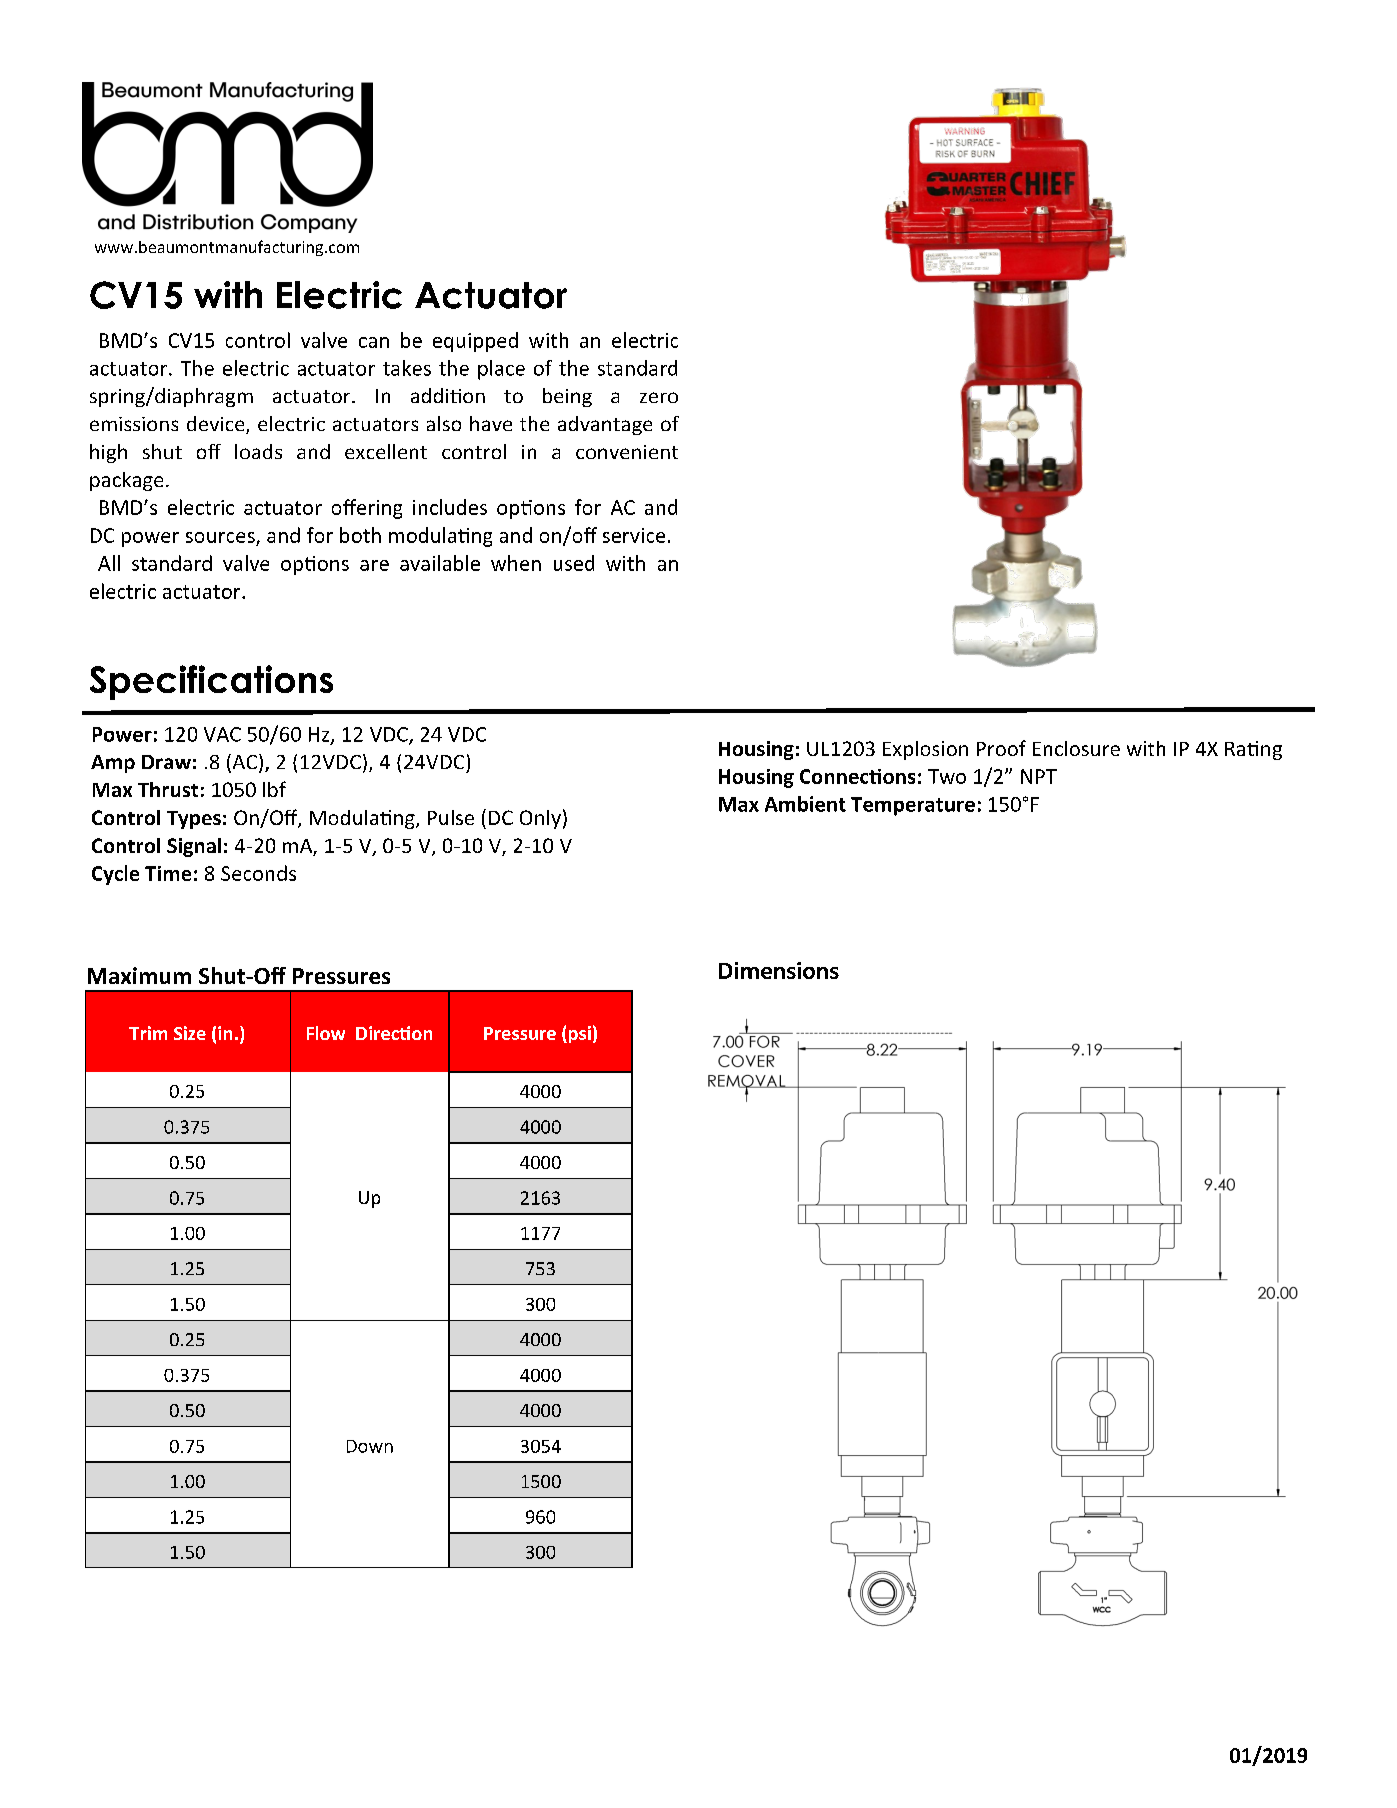 Image resolution: width=1397 pixels, height=1808 pixels. Describe the element at coordinates (1076, 748) in the page. I see `Enclosure` at that location.
